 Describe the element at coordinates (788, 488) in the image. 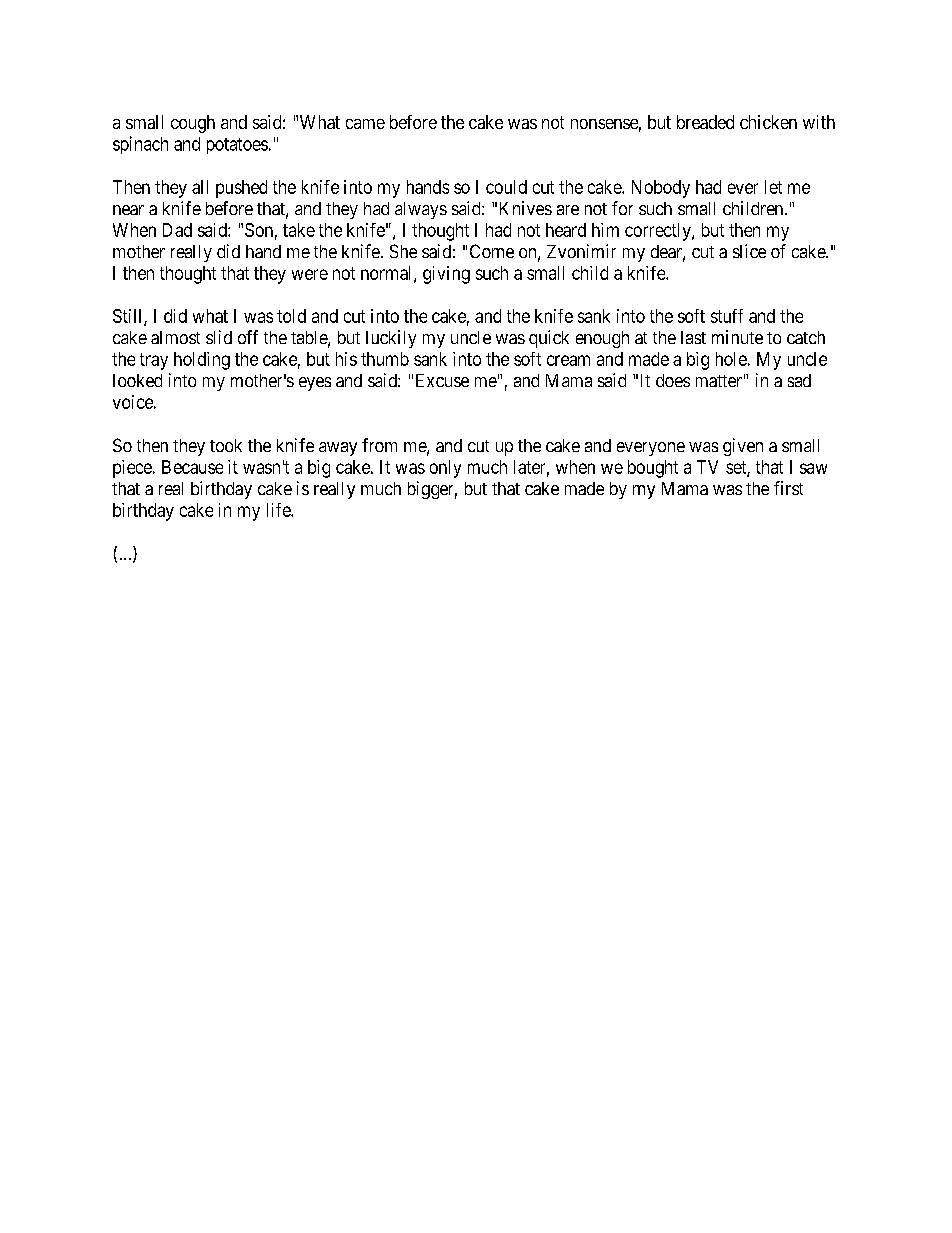

I see `first` at that location.
